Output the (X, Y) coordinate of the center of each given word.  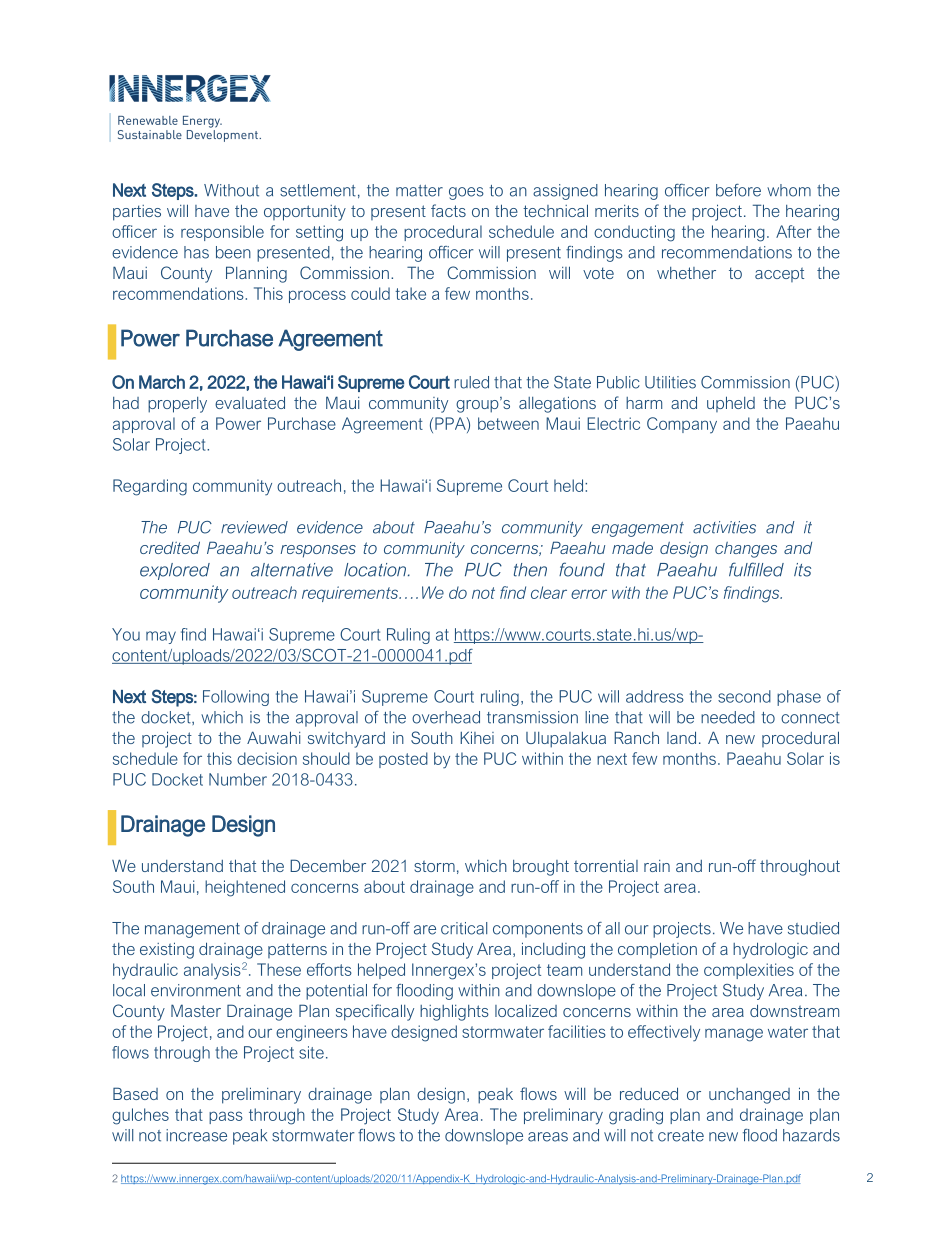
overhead (446, 717)
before (738, 190)
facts (448, 210)
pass (226, 1117)
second (744, 696)
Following (236, 698)
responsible (222, 233)
